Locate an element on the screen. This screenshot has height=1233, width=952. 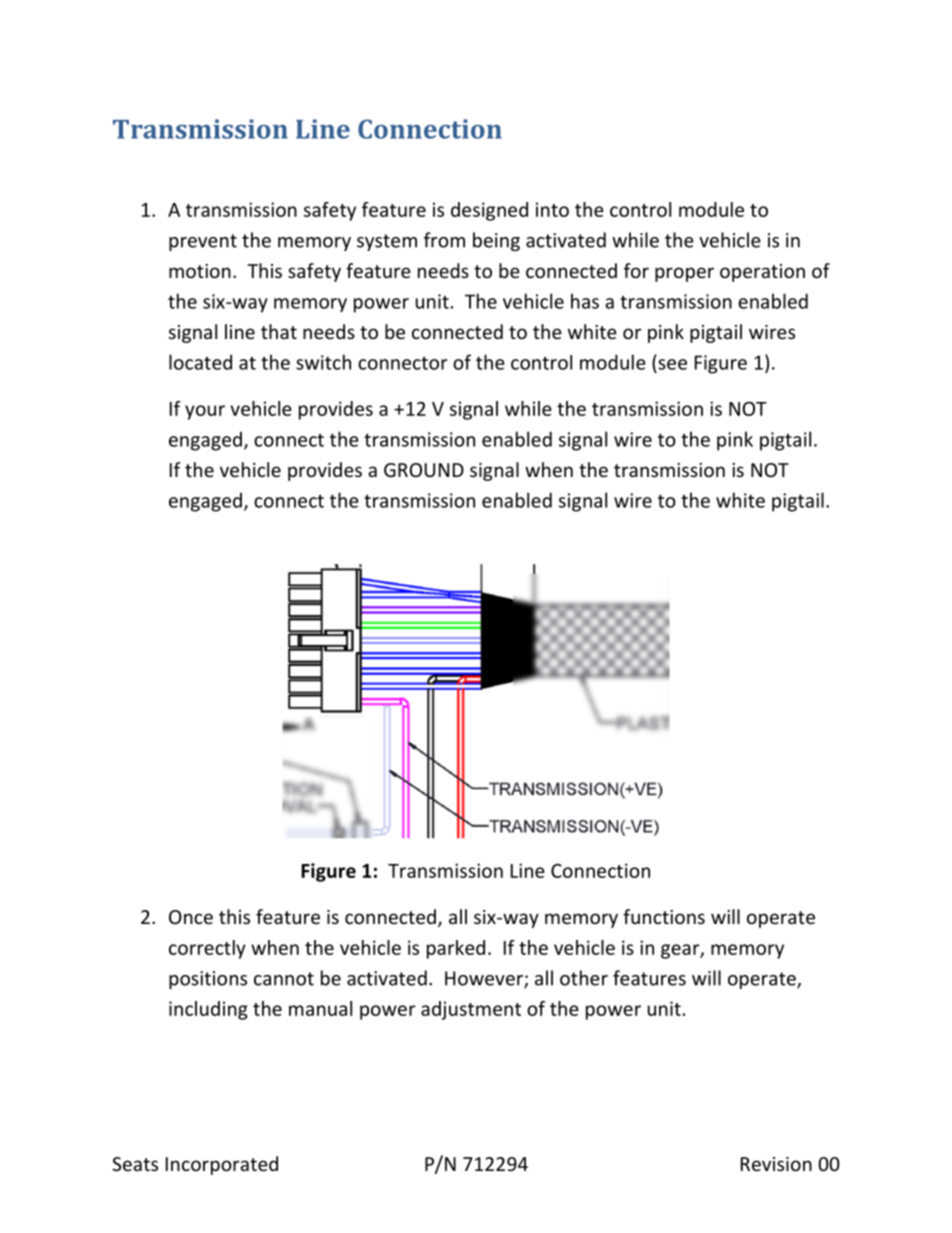
Once is located at coordinates (191, 917).
